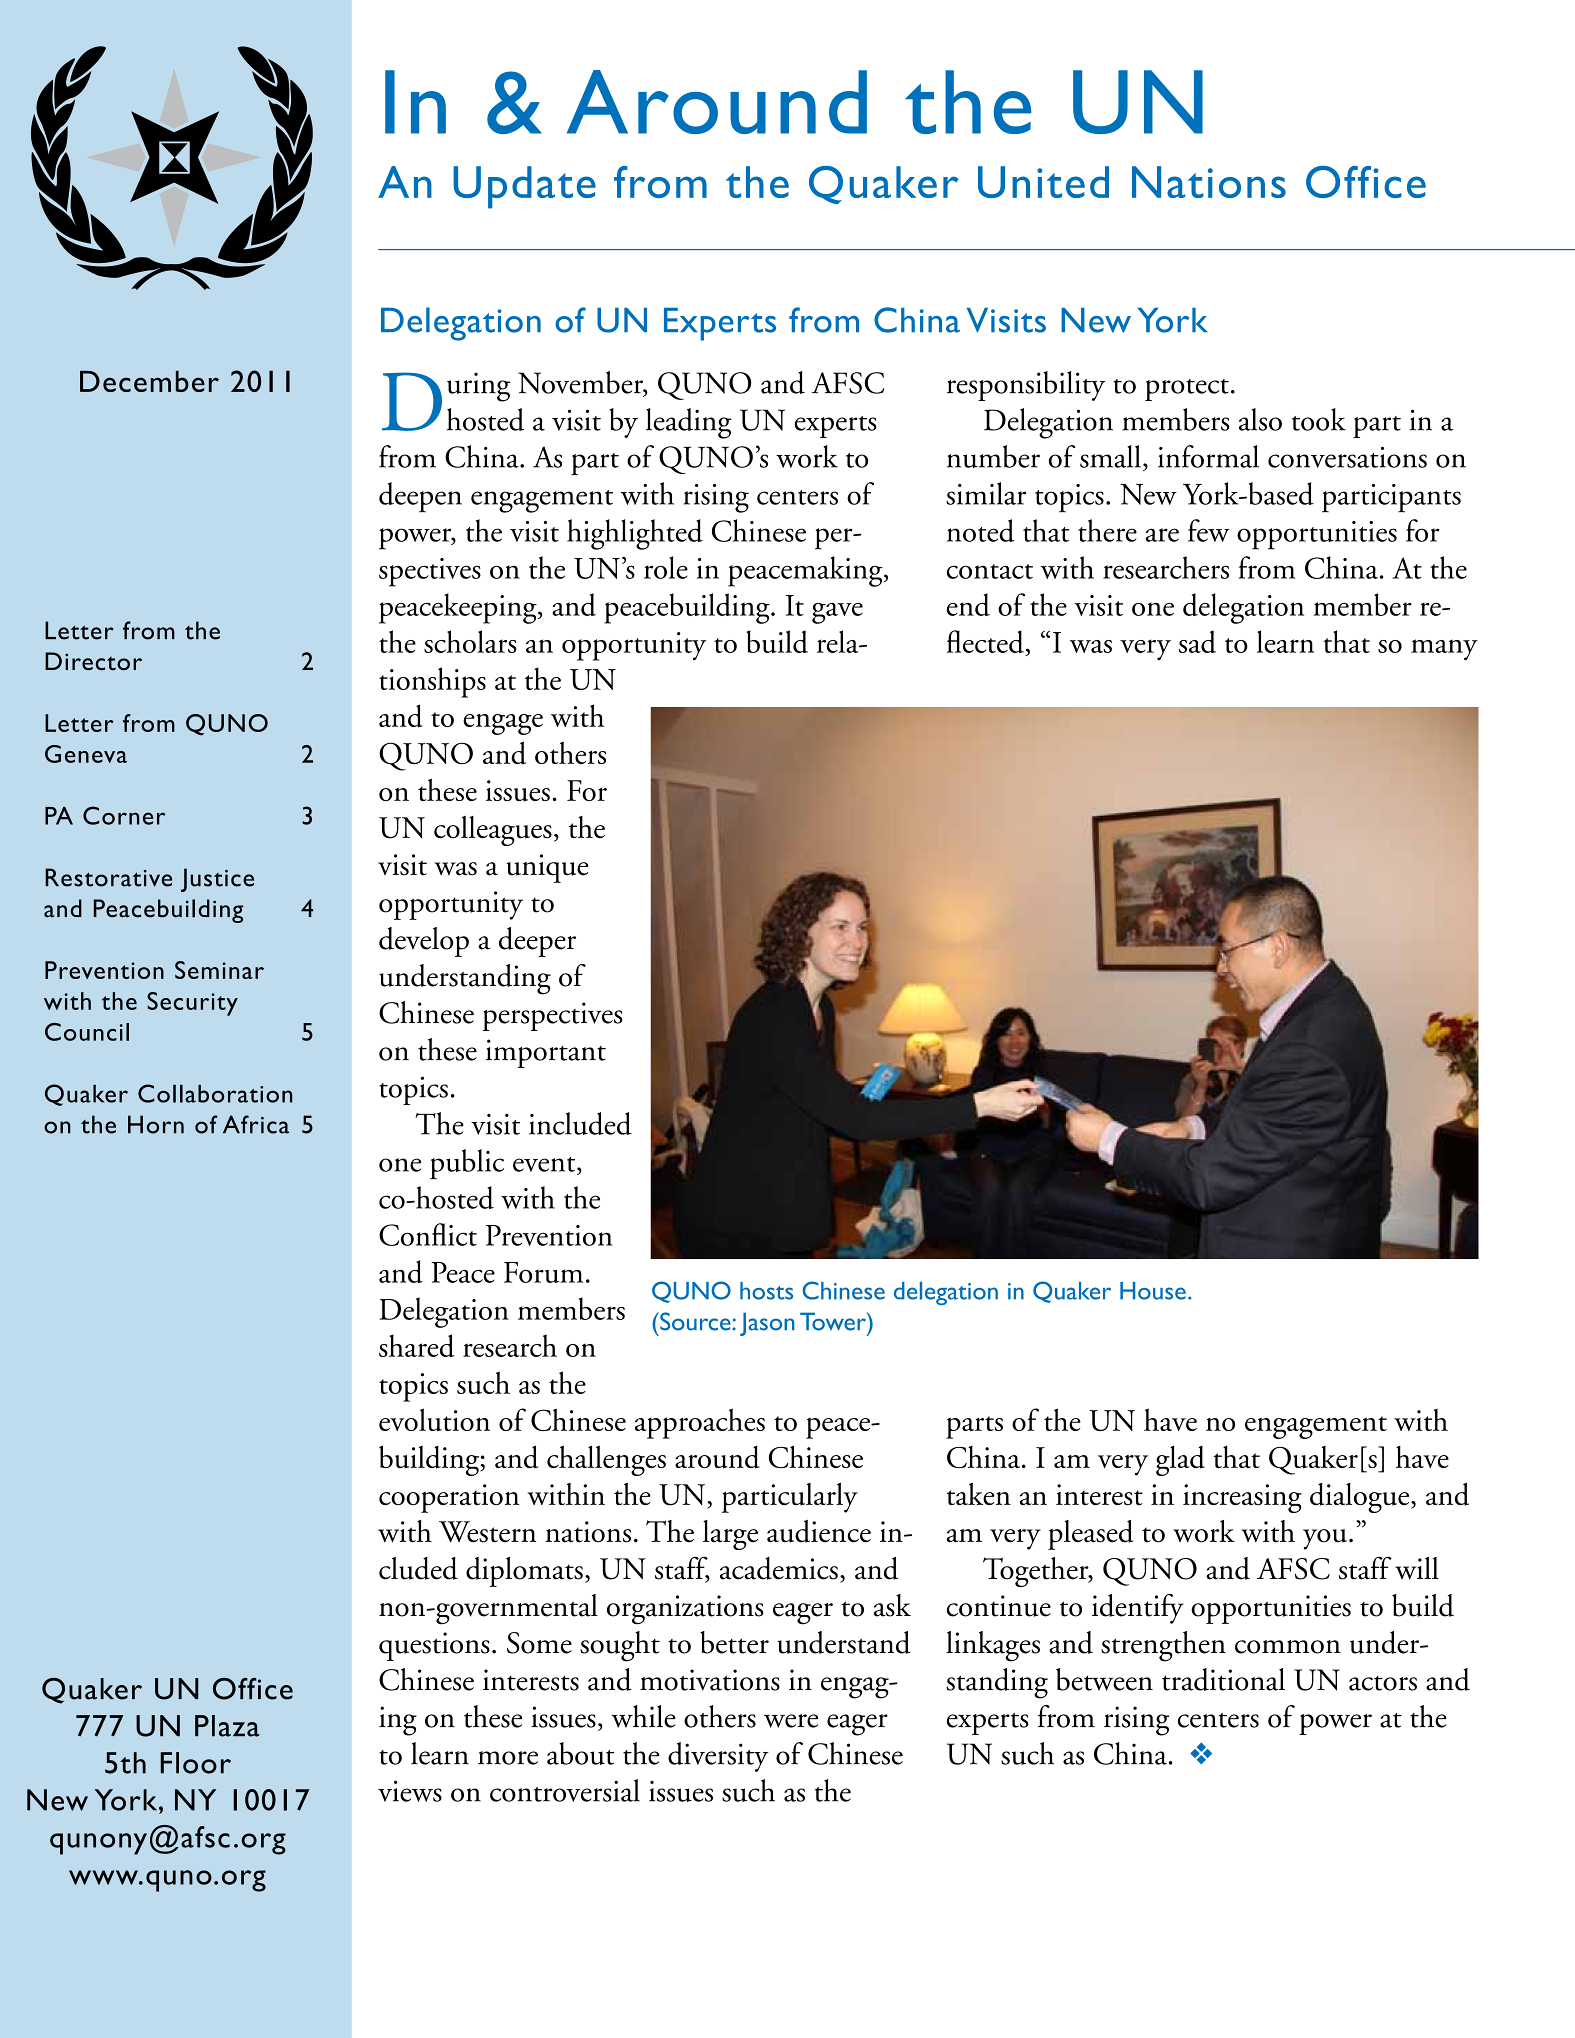 The image size is (1575, 2038). I want to click on House, so click(1153, 1291).
